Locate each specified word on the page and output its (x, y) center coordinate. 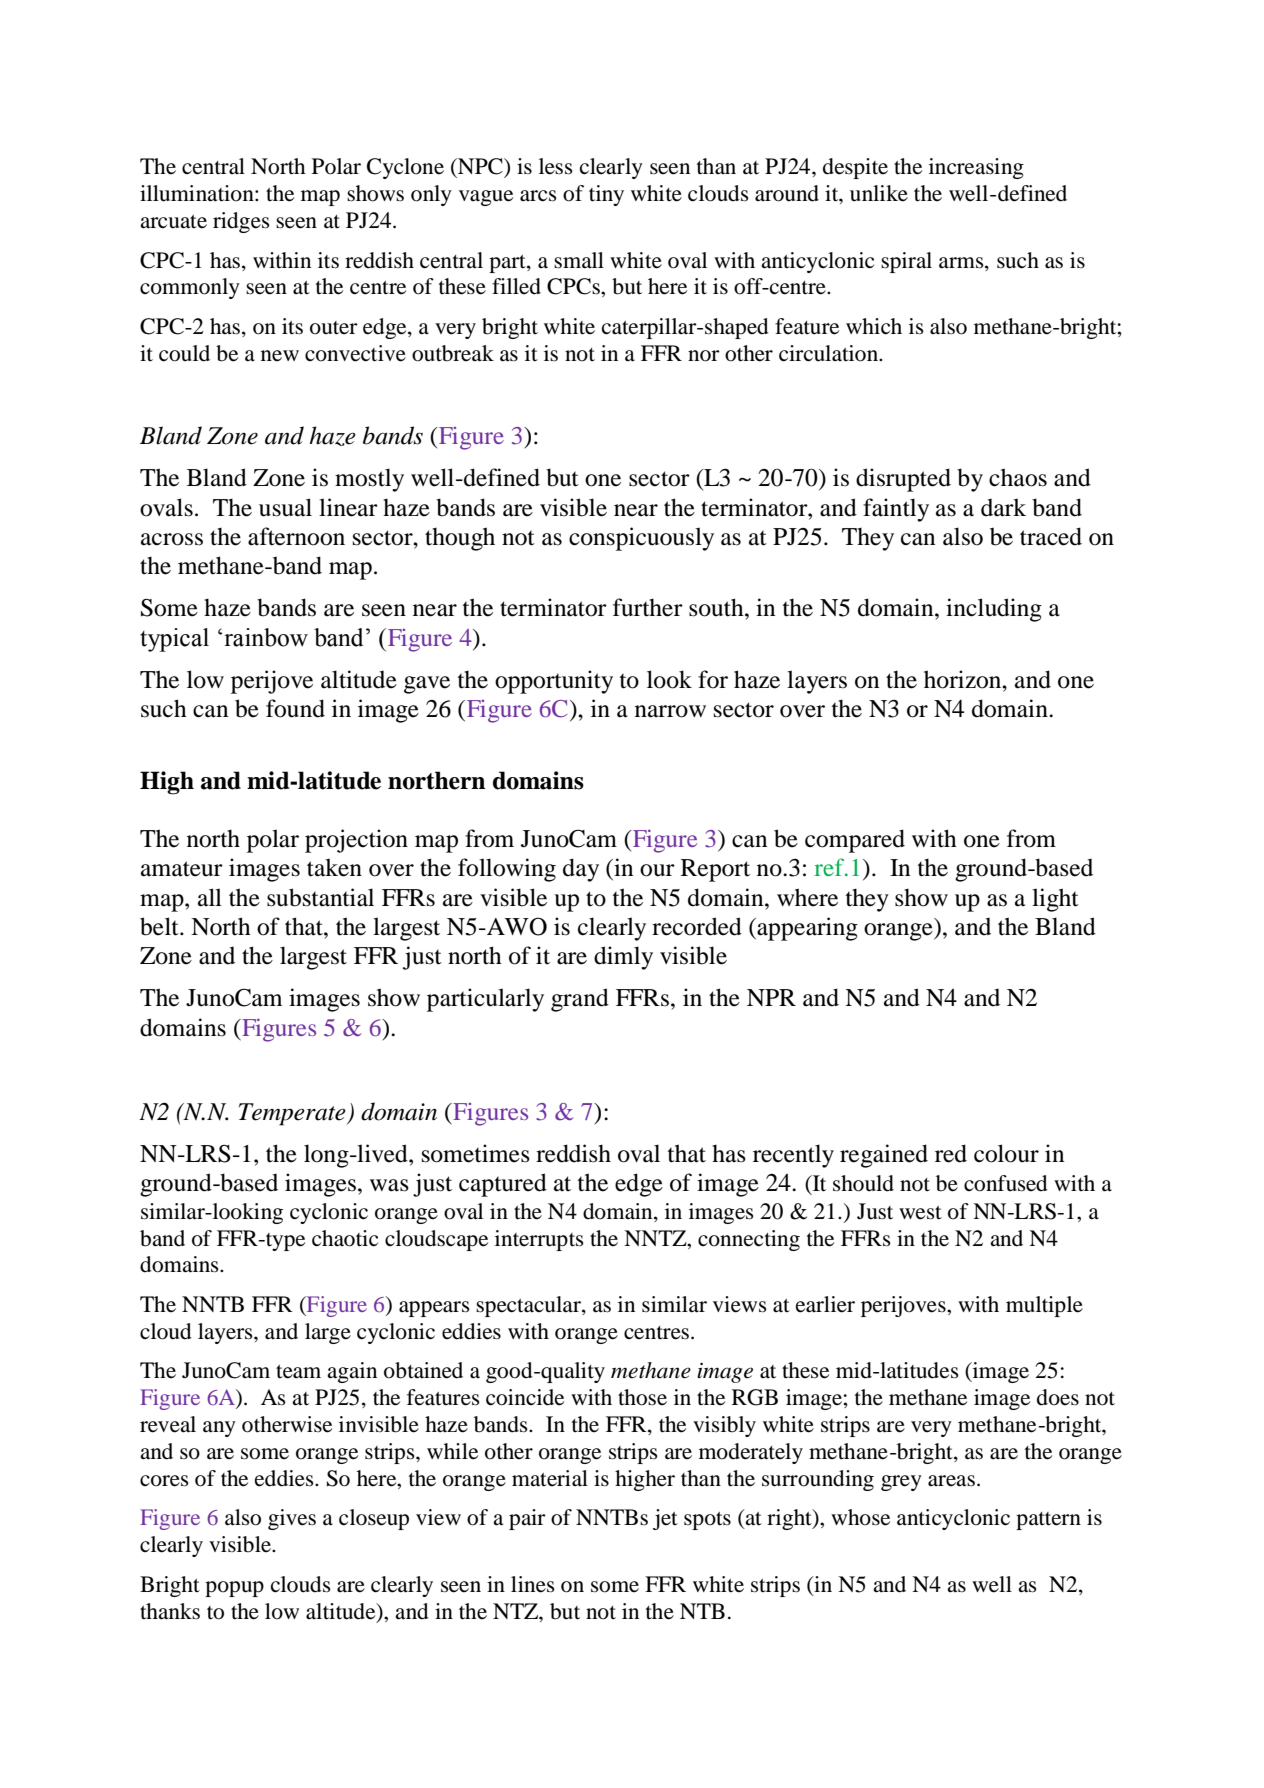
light (1055, 900)
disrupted (903, 480)
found (295, 708)
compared (855, 841)
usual (285, 507)
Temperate (293, 1114)
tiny (606, 195)
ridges (241, 222)
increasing (976, 168)
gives (292, 1519)
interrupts (539, 1240)
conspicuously (641, 539)
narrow (670, 711)
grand (580, 1000)
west (920, 1213)
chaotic (345, 1238)
